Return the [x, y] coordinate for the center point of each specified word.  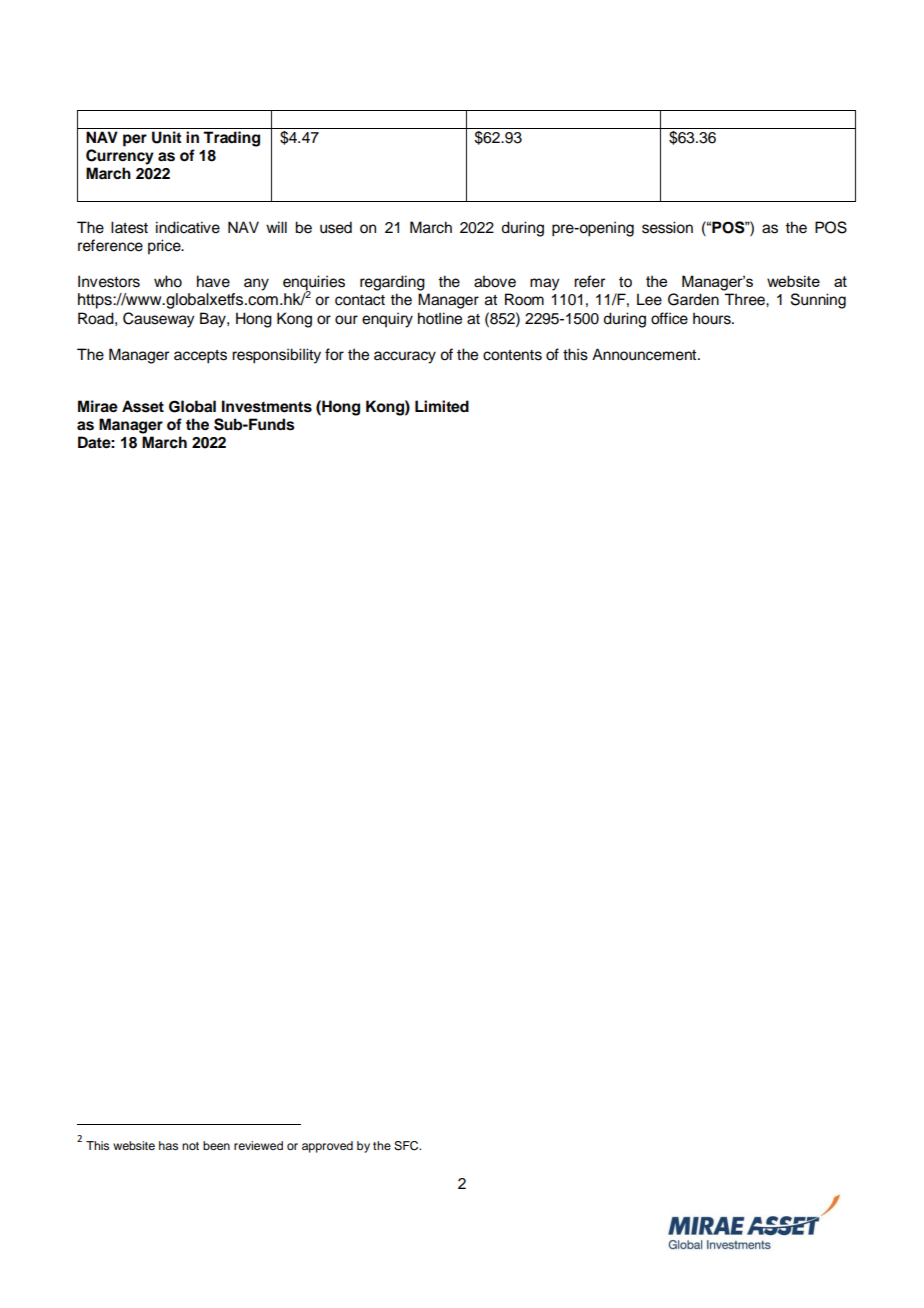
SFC [407, 1146]
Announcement [645, 354]
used [336, 227]
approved [327, 1147]
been [216, 1145]
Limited [442, 406]
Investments [267, 406]
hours [713, 318]
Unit [166, 137]
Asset [143, 406]
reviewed [258, 1145]
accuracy [405, 357]
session [667, 227]
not [190, 1146]
